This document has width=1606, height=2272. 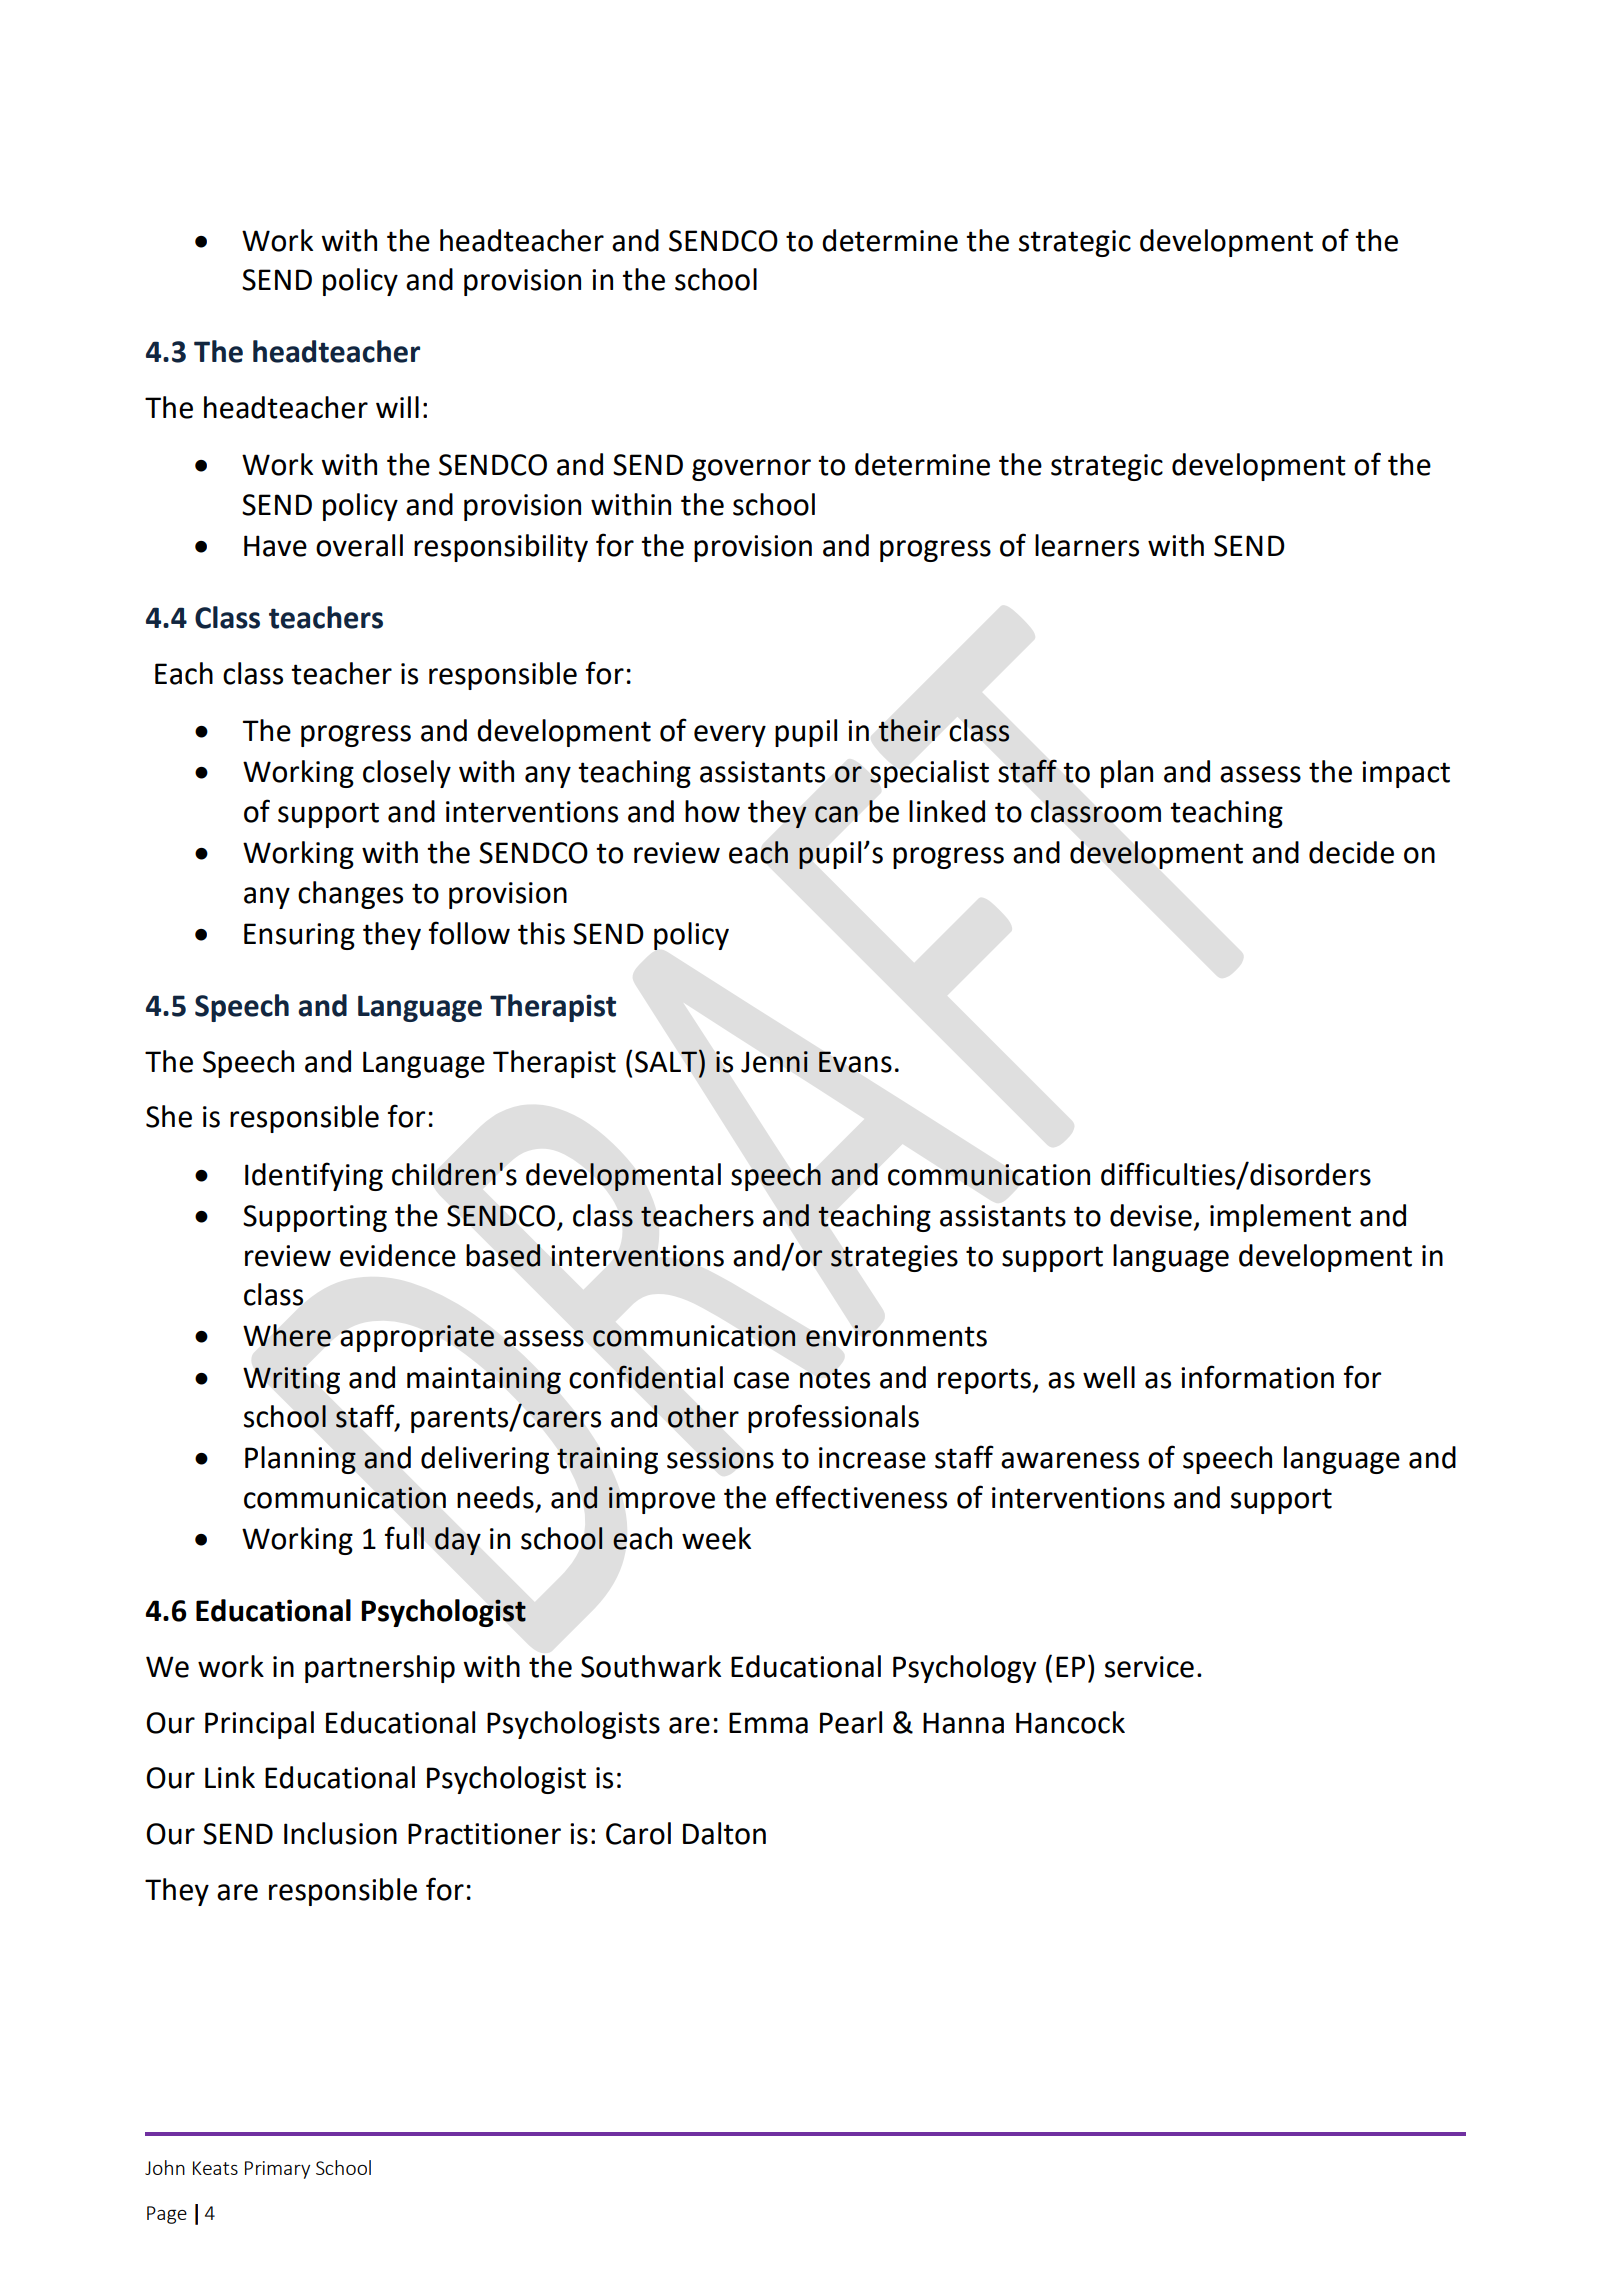 I want to click on Primary, so click(x=277, y=2170).
